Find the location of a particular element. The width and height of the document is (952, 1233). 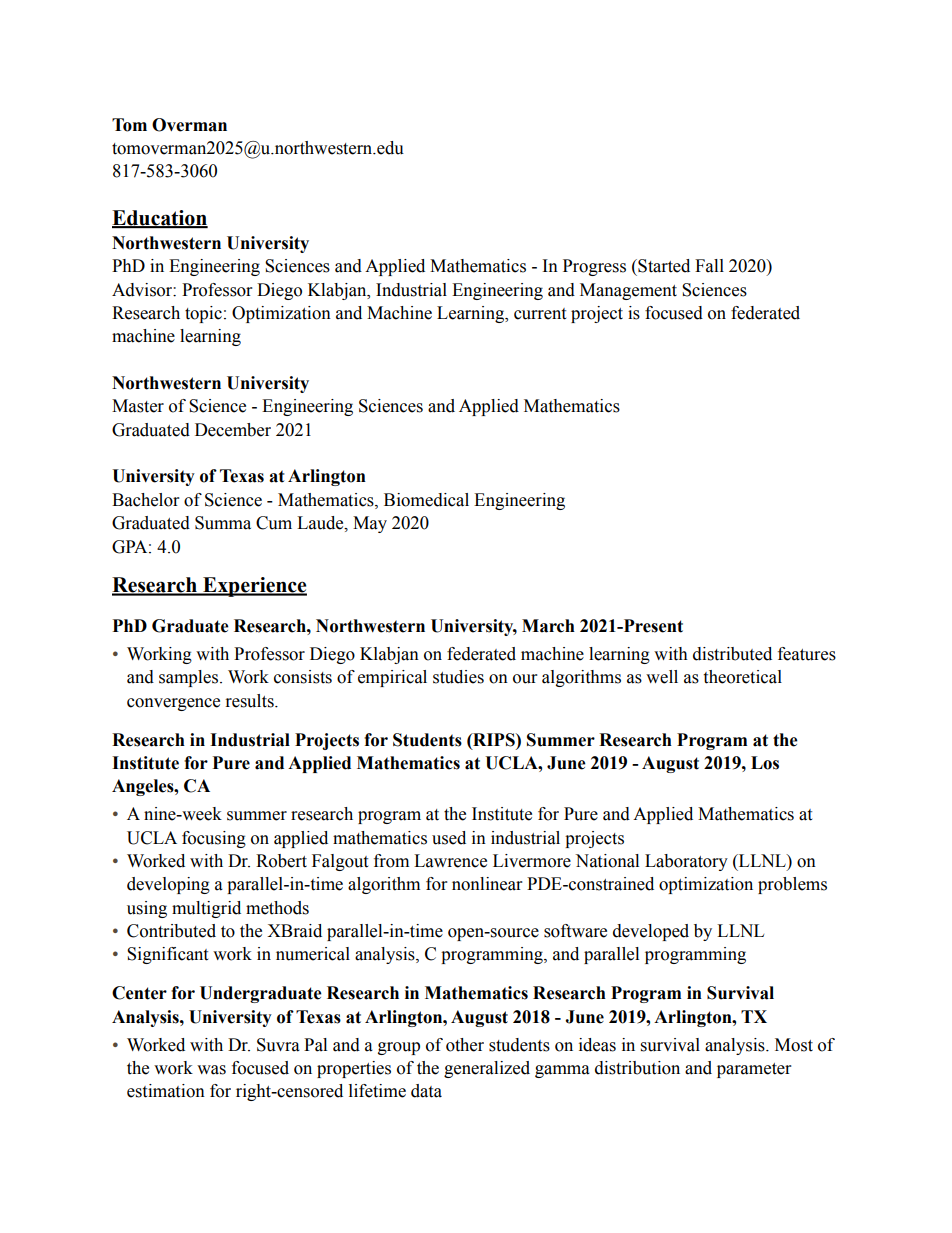

current is located at coordinates (540, 314).
